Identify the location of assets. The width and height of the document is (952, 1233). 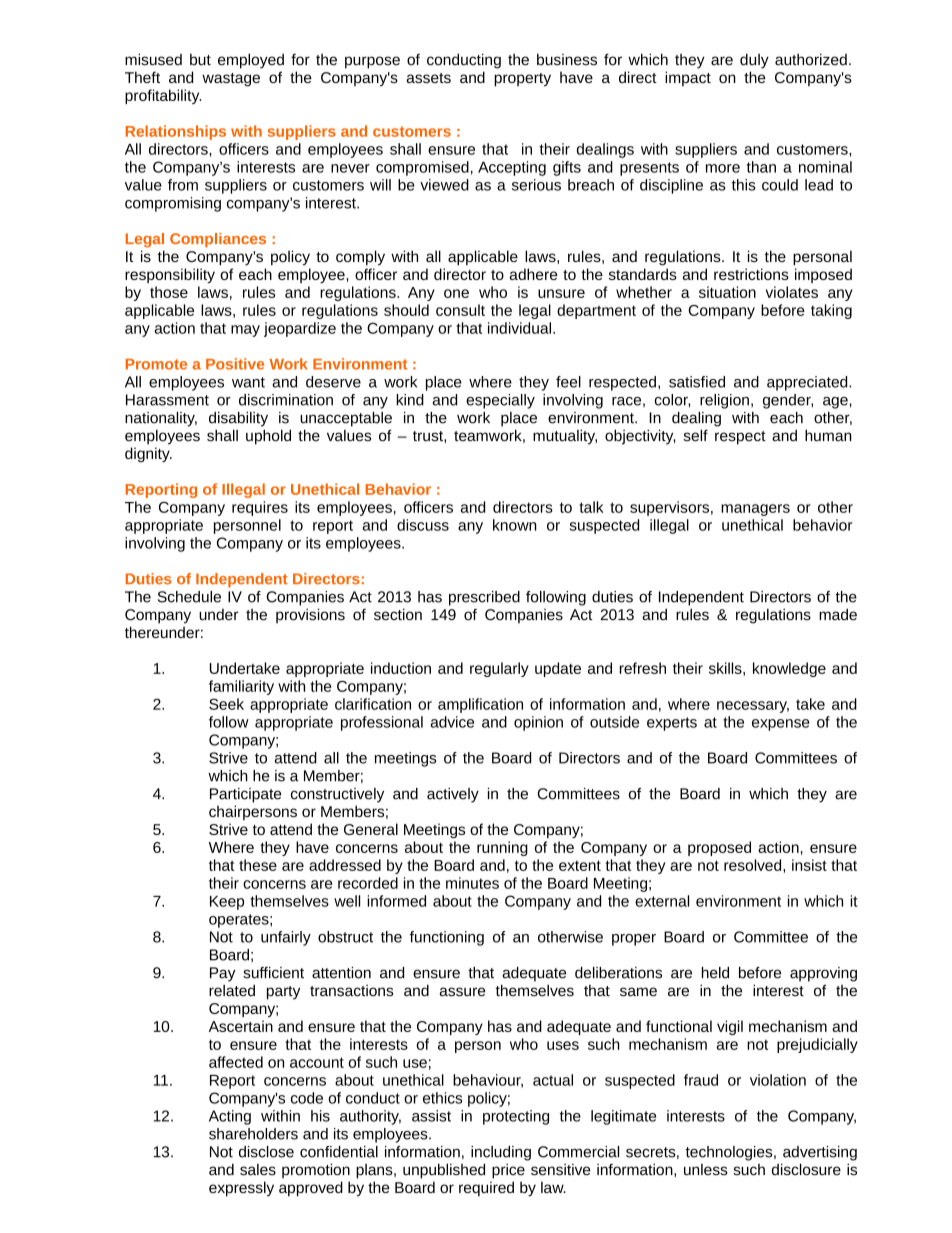
(429, 78).
